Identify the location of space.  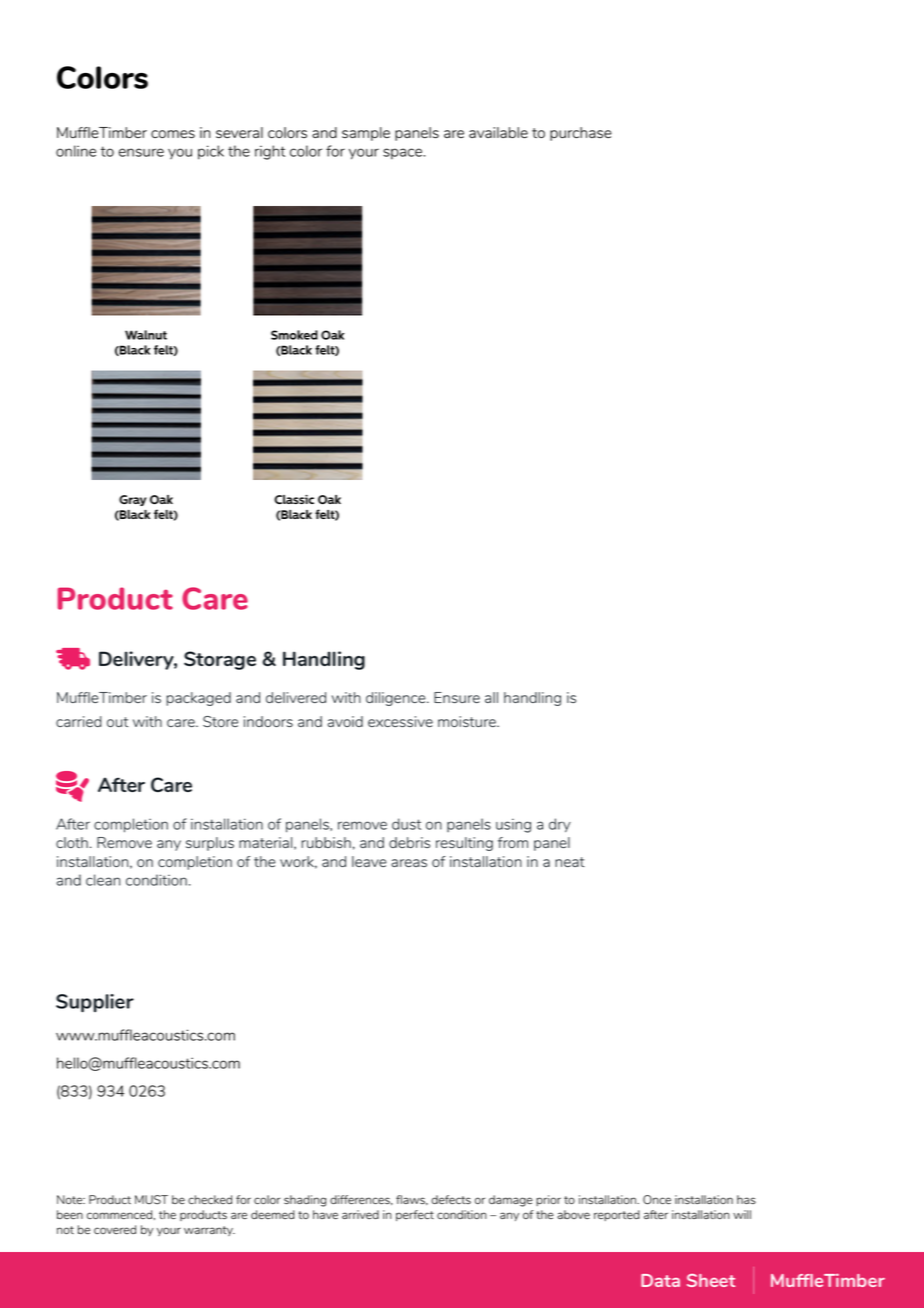
(404, 154).
